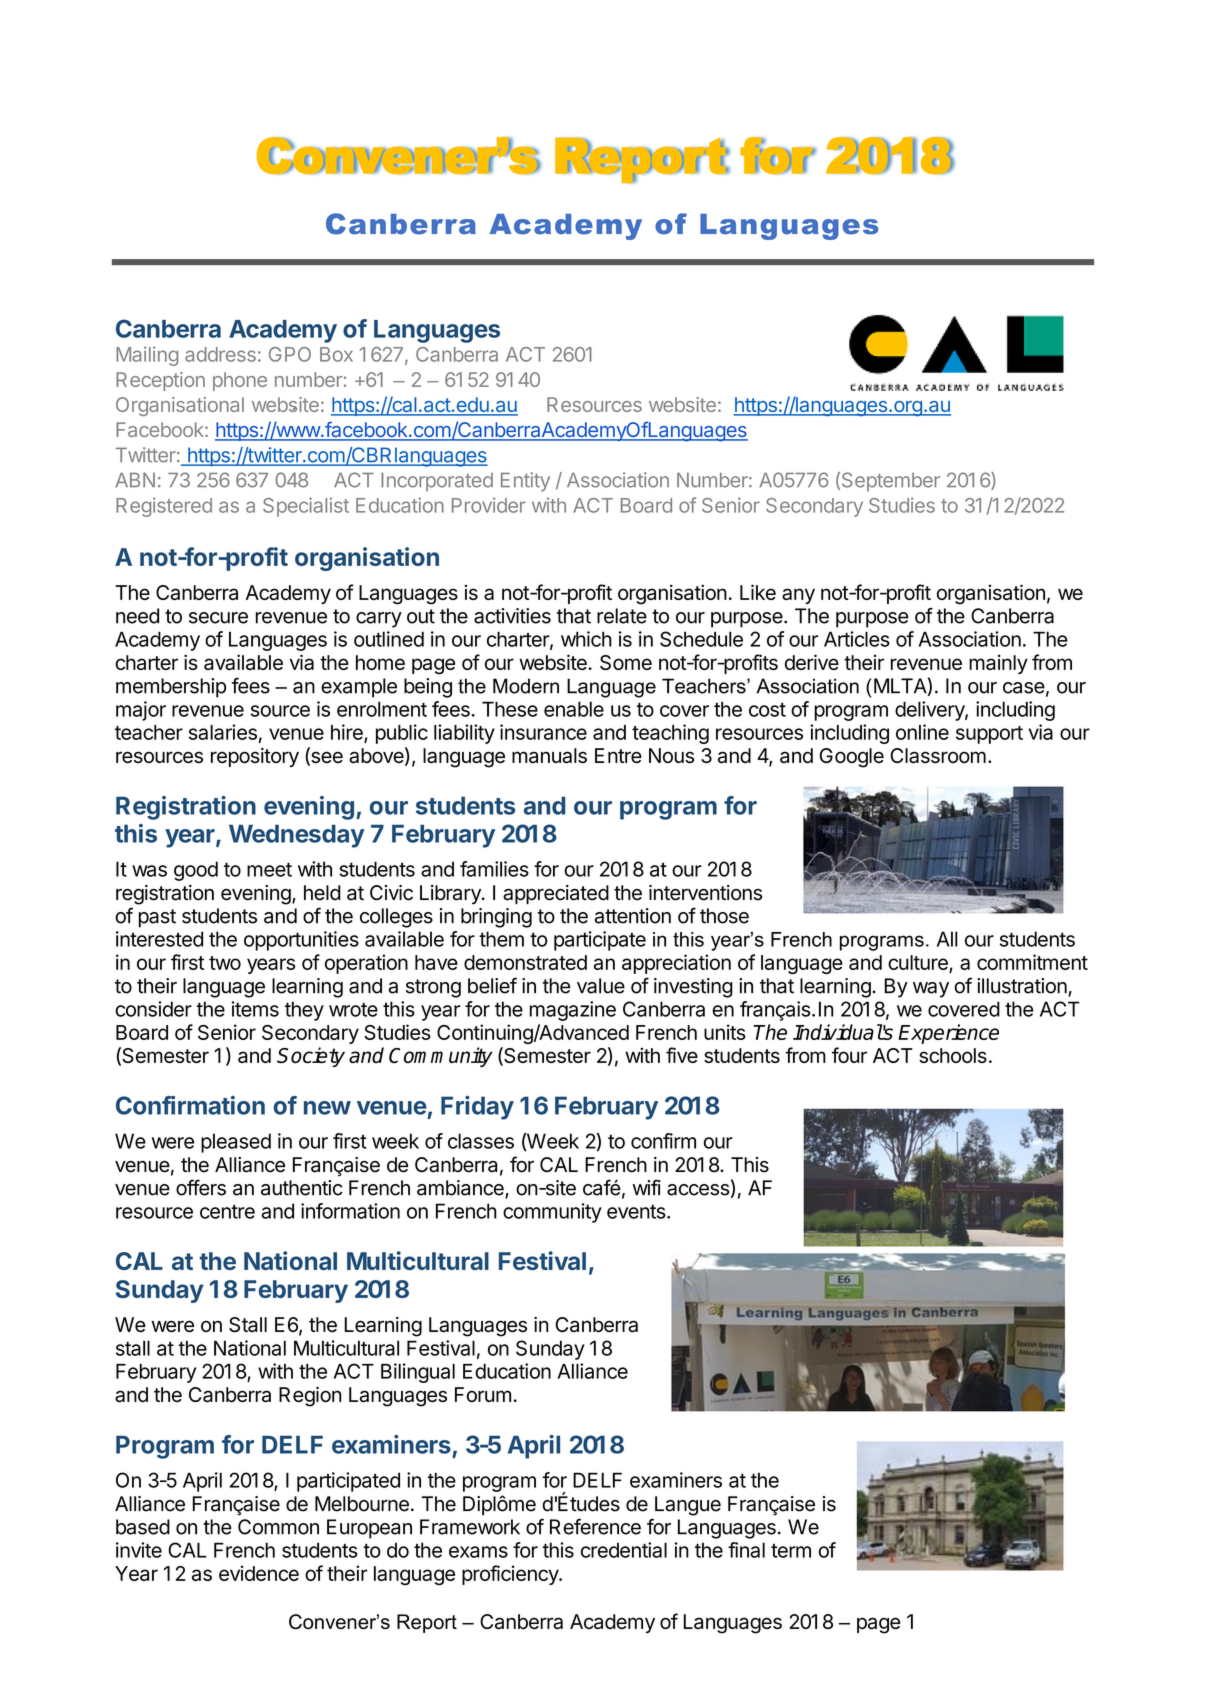 This screenshot has width=1206, height=1705. Describe the element at coordinates (525, 482) in the screenshot. I see `Entity` at that location.
